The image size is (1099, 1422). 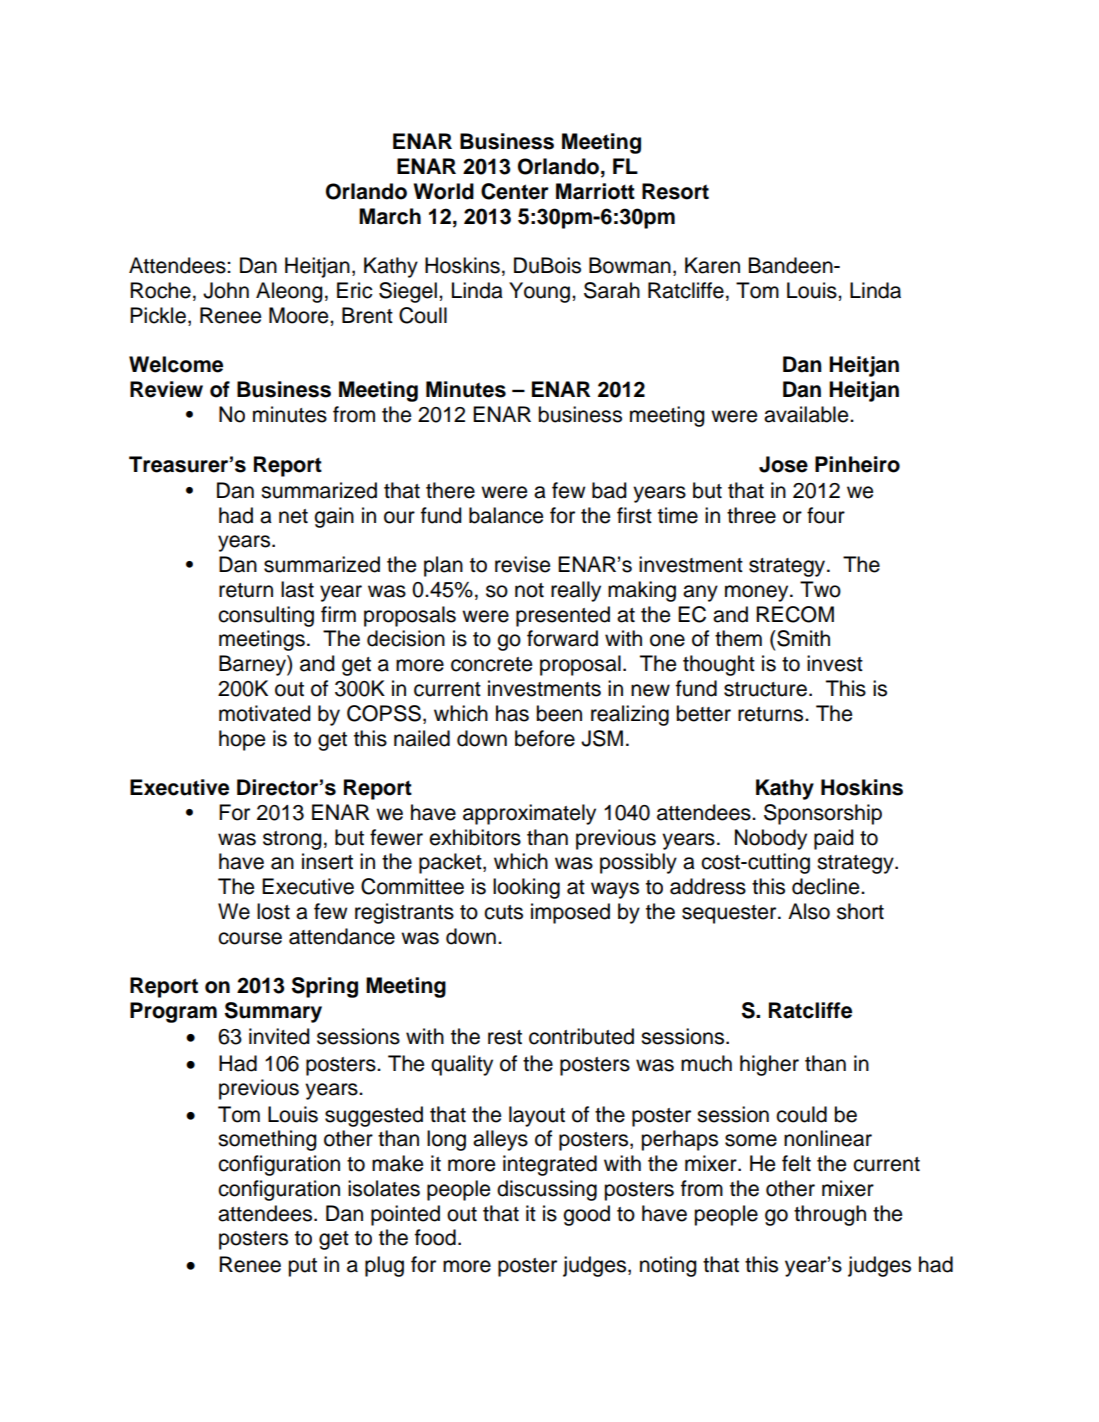 What do you see at coordinates (515, 191) in the screenshot?
I see `Center` at bounding box center [515, 191].
